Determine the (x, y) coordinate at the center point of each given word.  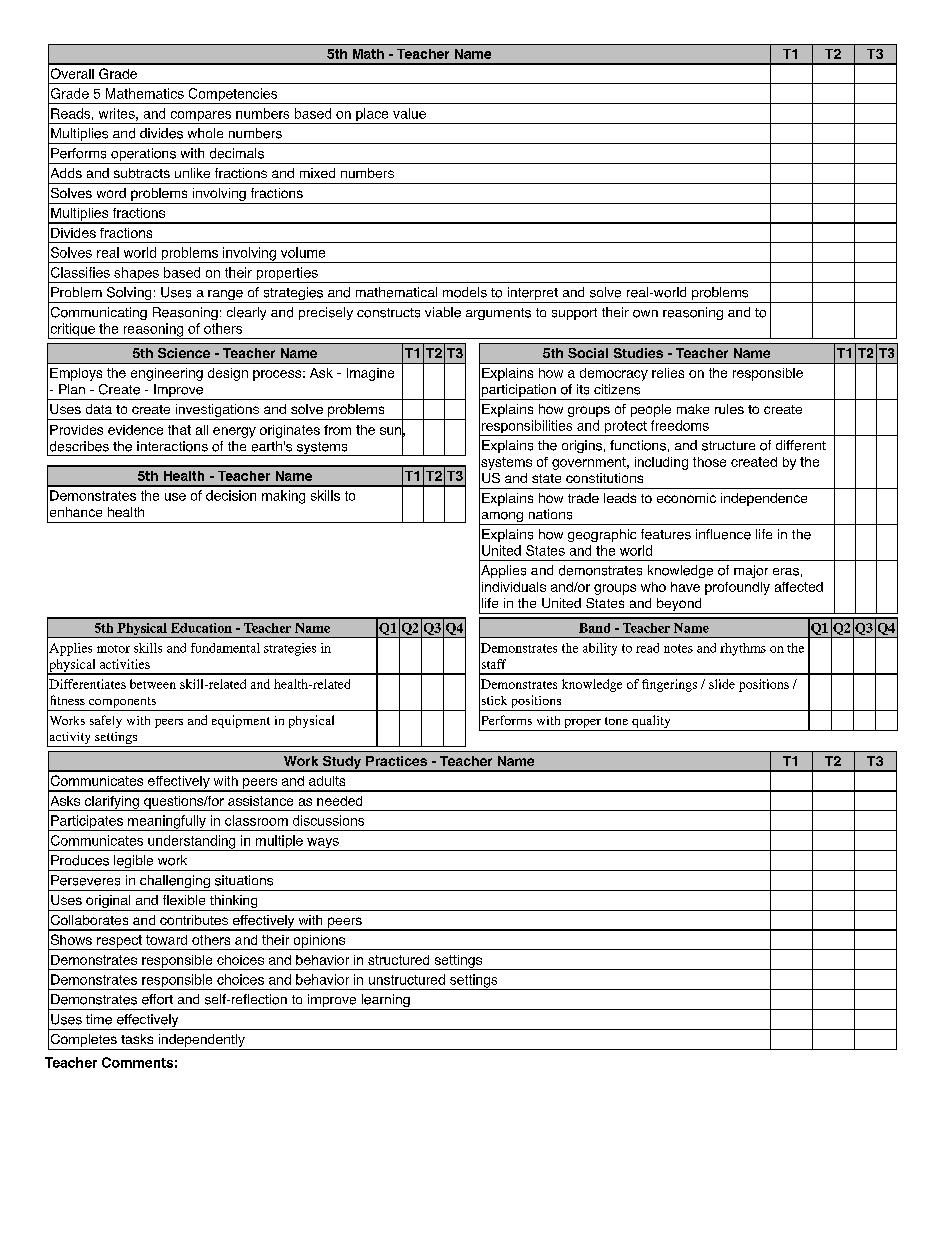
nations (550, 514)
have (685, 587)
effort (157, 999)
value (409, 113)
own (645, 314)
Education (201, 628)
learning (385, 1002)
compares (201, 117)
